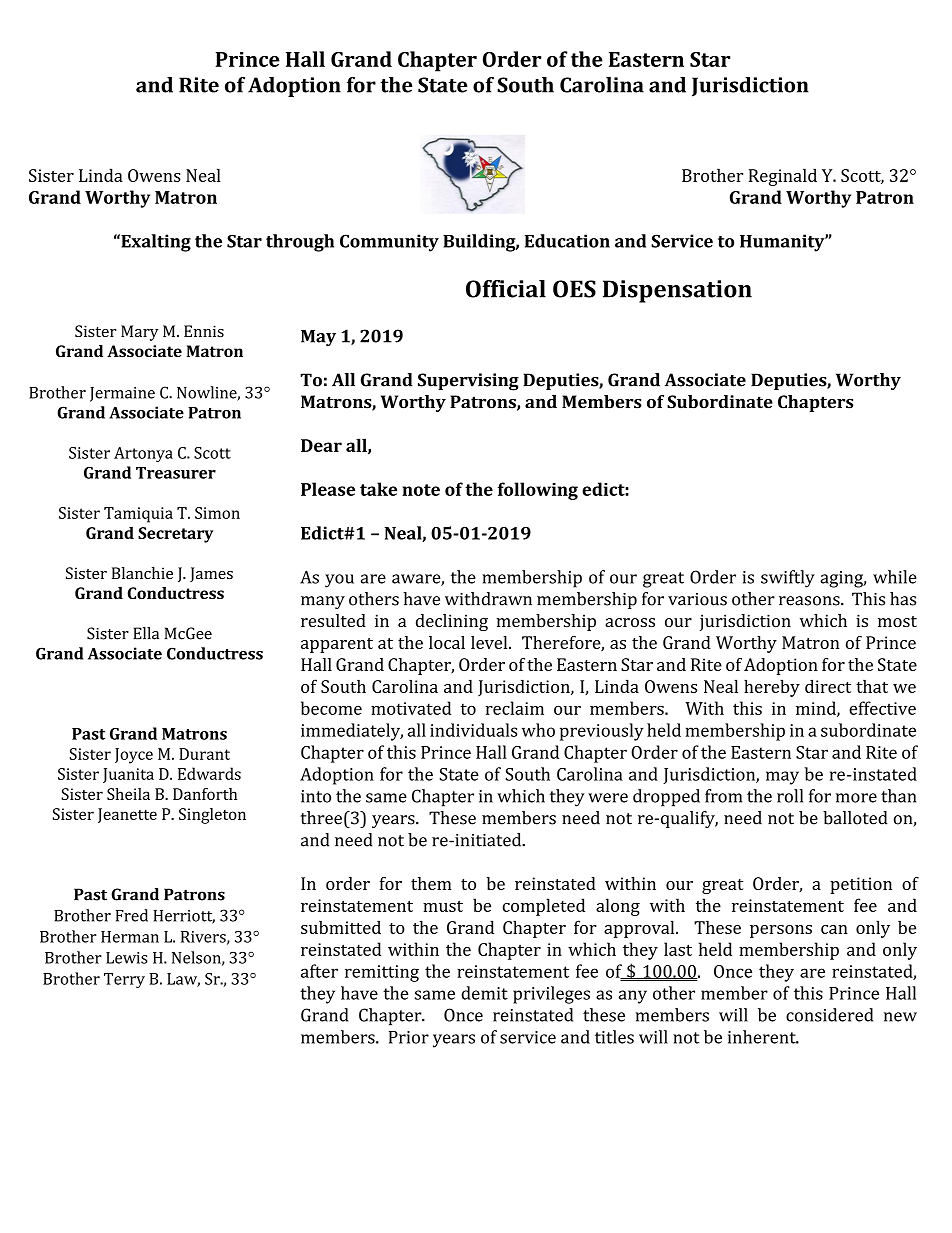 This image has width=952, height=1233. I want to click on were, so click(608, 798).
